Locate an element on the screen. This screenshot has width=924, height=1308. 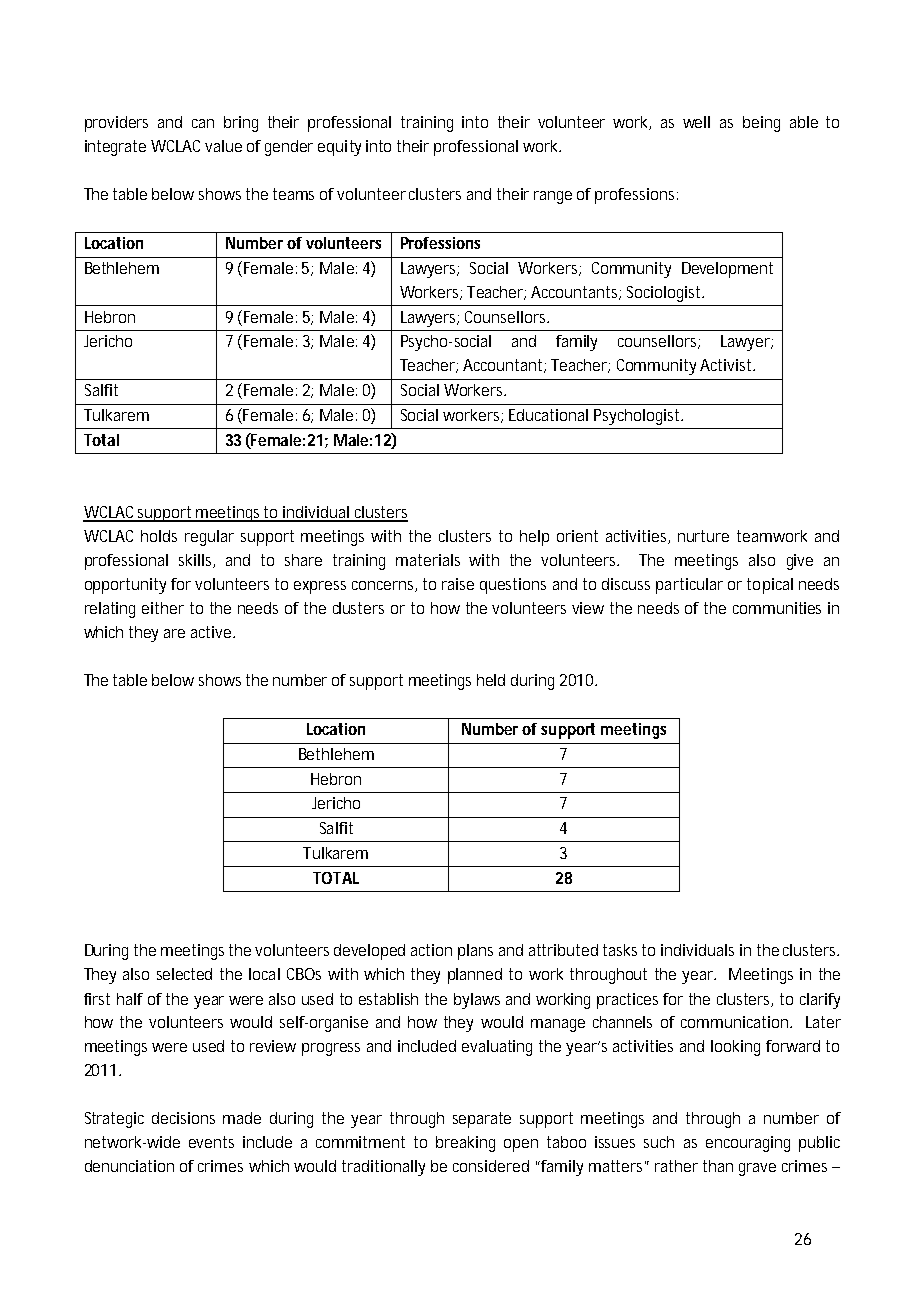
range is located at coordinates (553, 197).
